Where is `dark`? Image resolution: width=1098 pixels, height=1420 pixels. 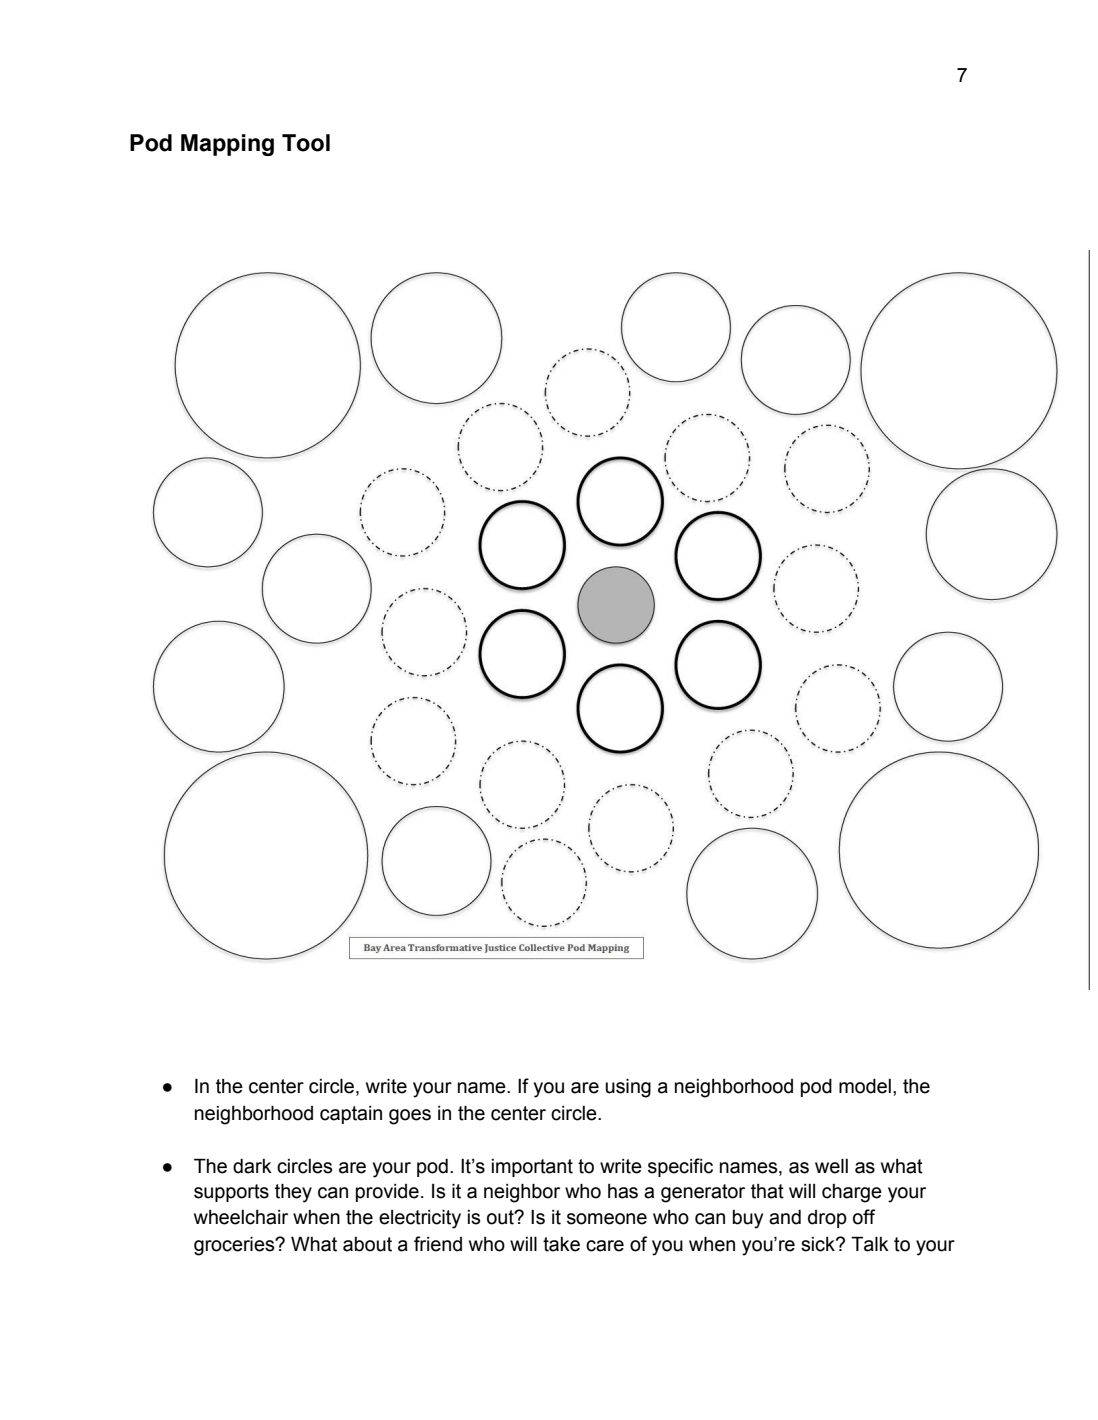
dark is located at coordinates (252, 1166).
